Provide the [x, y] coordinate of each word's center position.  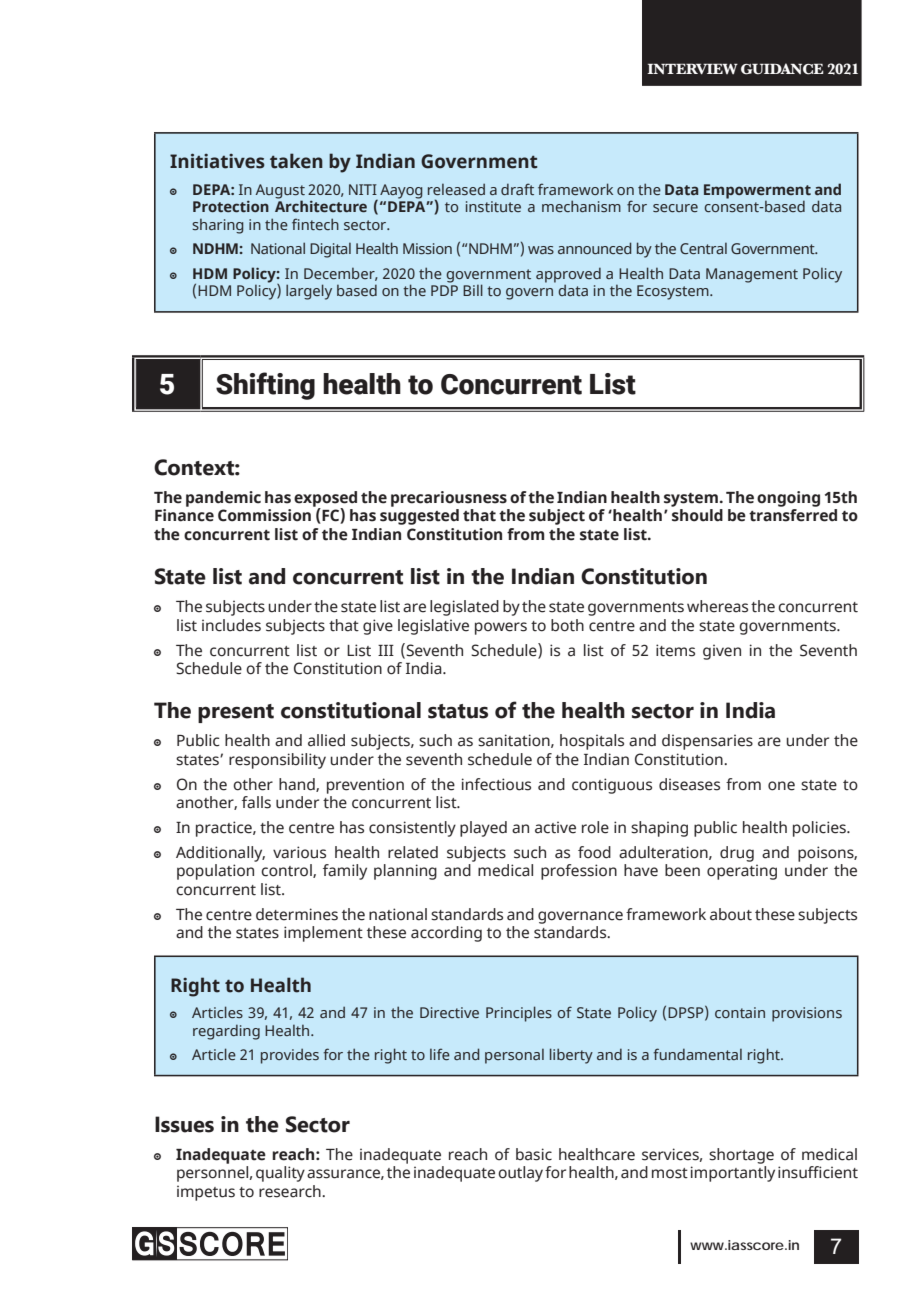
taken [296, 161]
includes [231, 625]
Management [752, 275]
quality [280, 1174]
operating [742, 872]
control [287, 871]
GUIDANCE [782, 69]
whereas [717, 606]
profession [579, 872]
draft [517, 189]
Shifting [265, 386]
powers [501, 628]
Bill [473, 290]
